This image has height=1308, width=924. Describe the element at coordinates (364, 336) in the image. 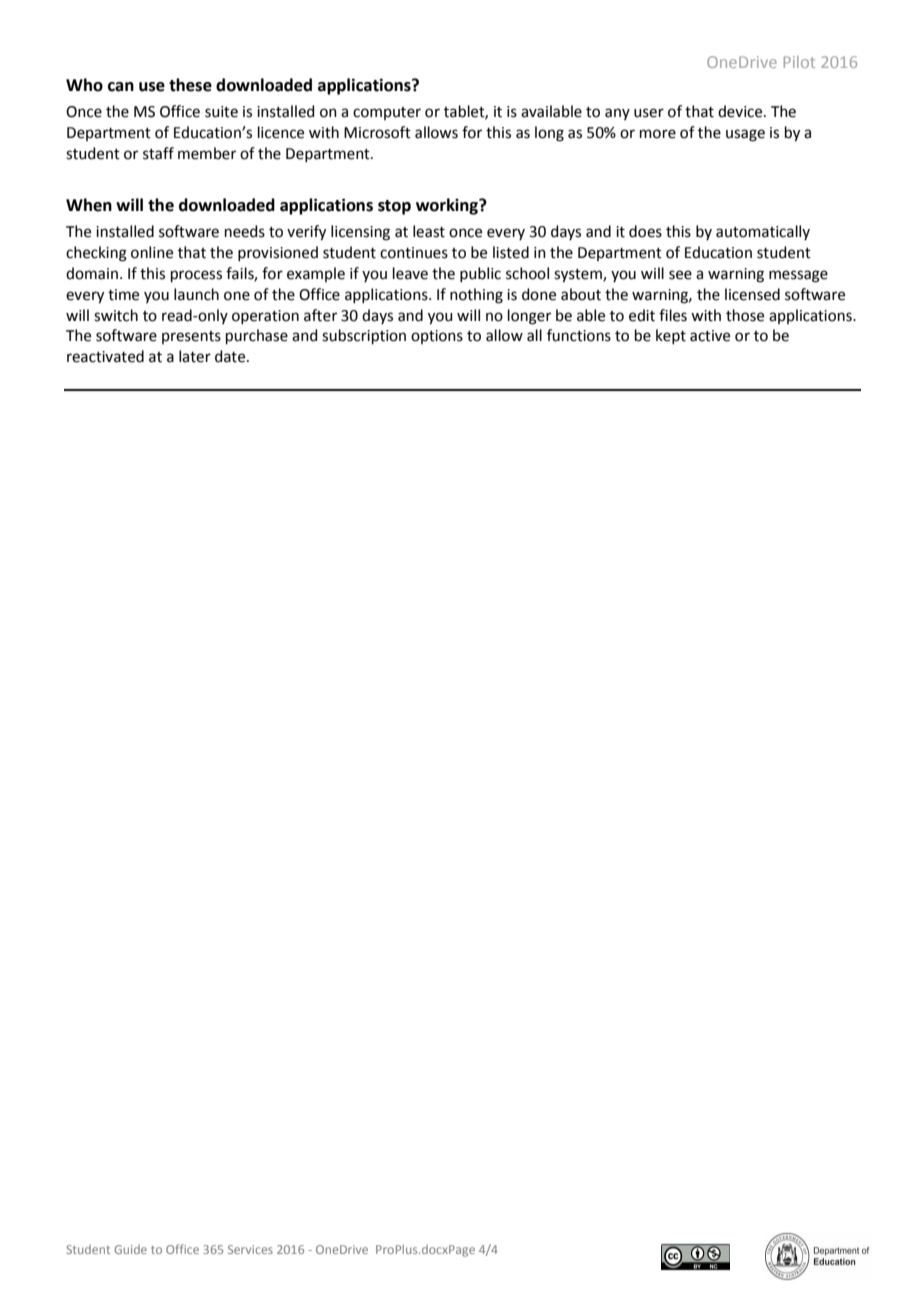

I see `subscription` at that location.
